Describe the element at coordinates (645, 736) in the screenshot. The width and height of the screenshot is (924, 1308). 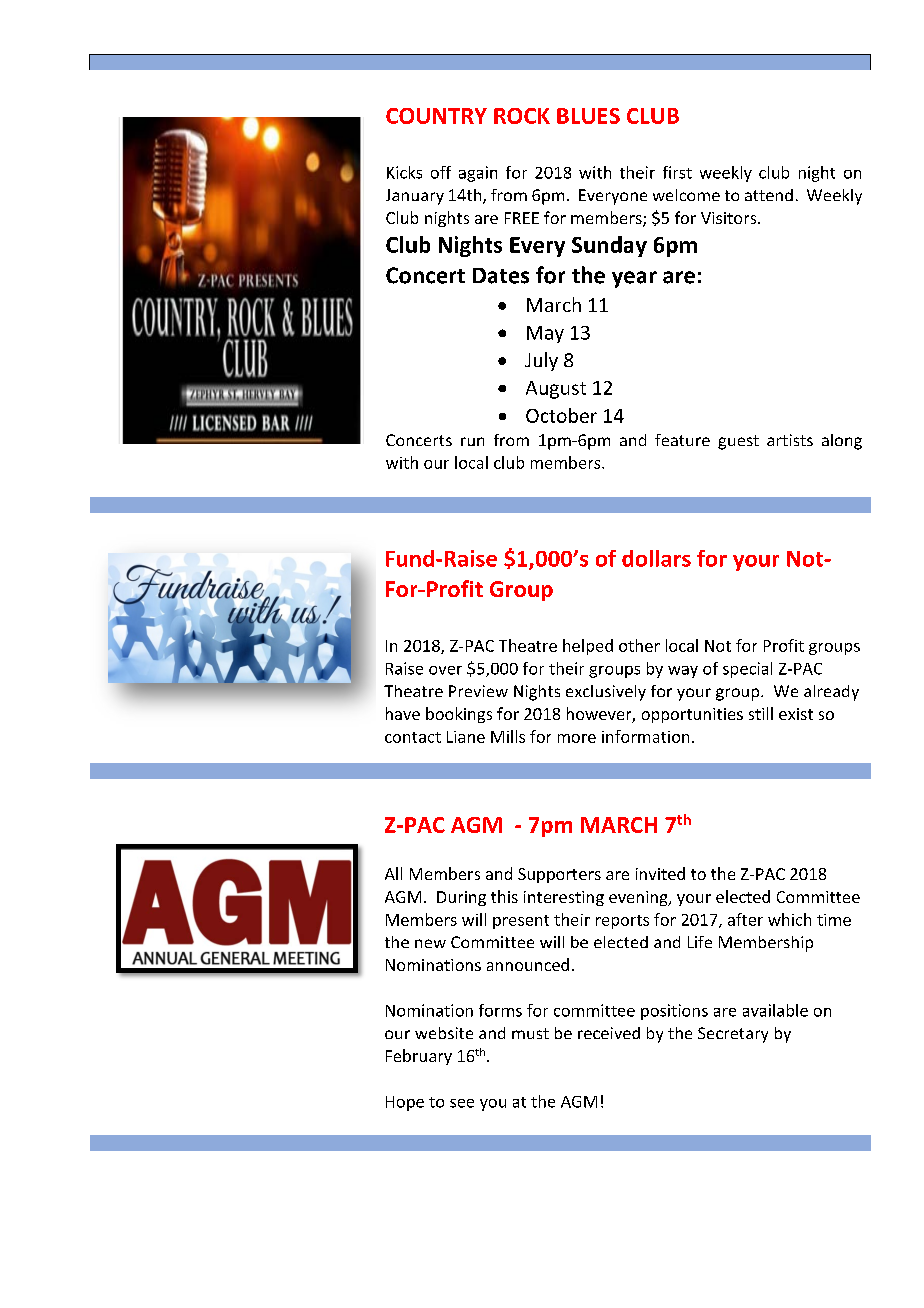
I see `information` at that location.
